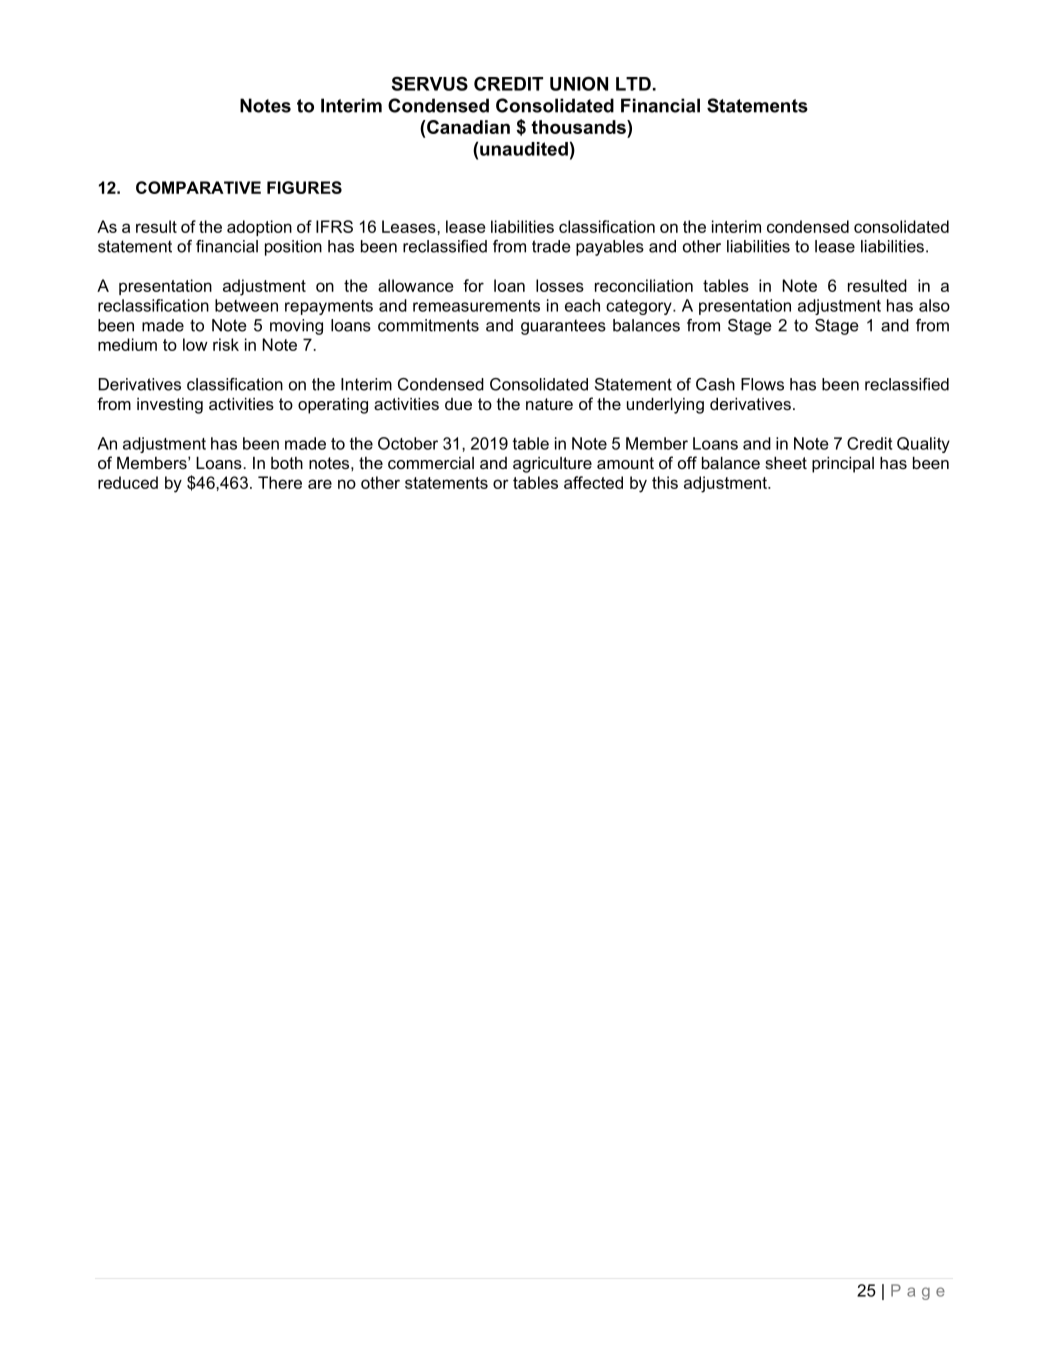 The width and height of the screenshot is (1048, 1357). I want to click on SERVUS, so click(429, 83).
